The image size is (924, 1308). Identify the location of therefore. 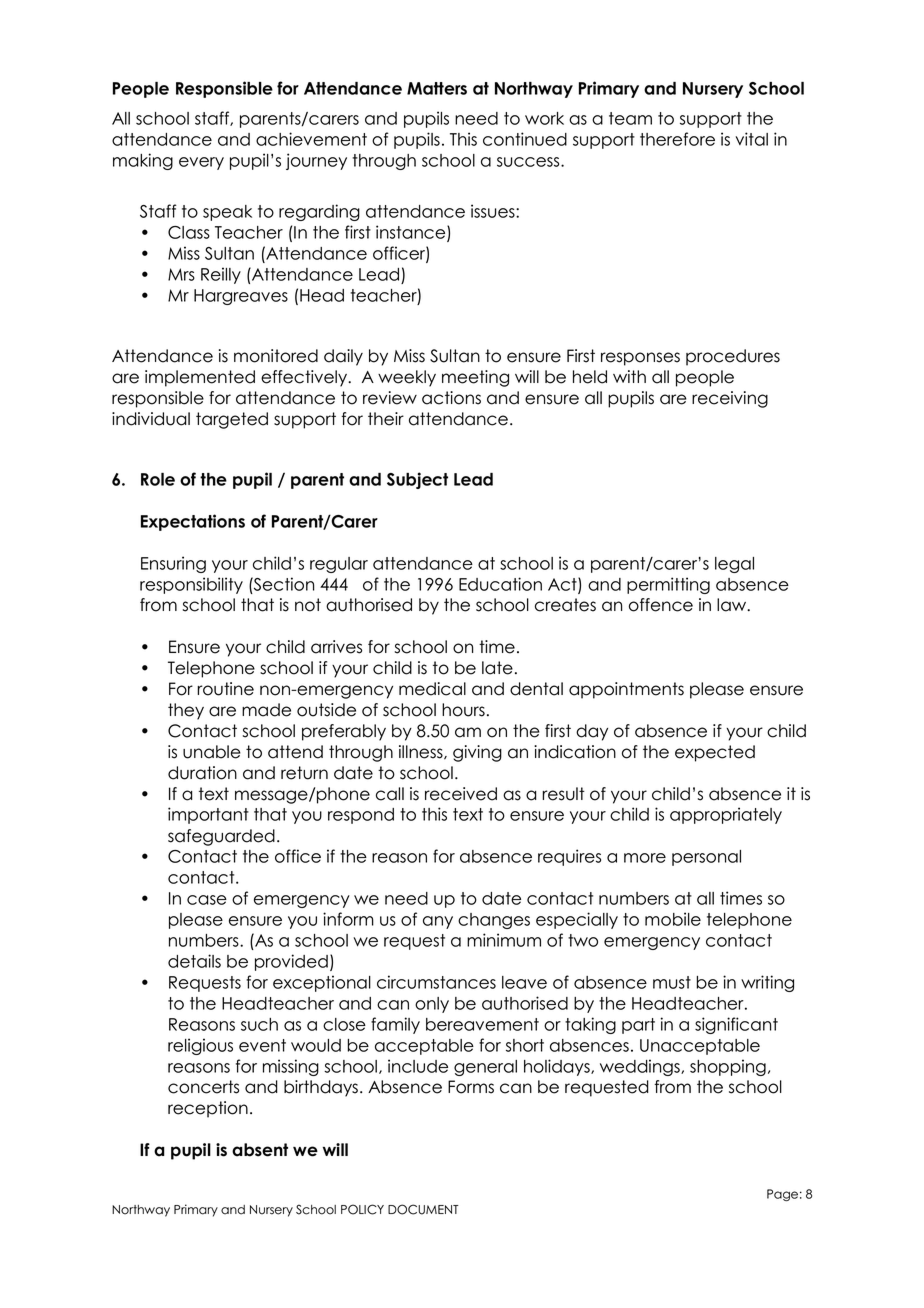
(677, 139).
